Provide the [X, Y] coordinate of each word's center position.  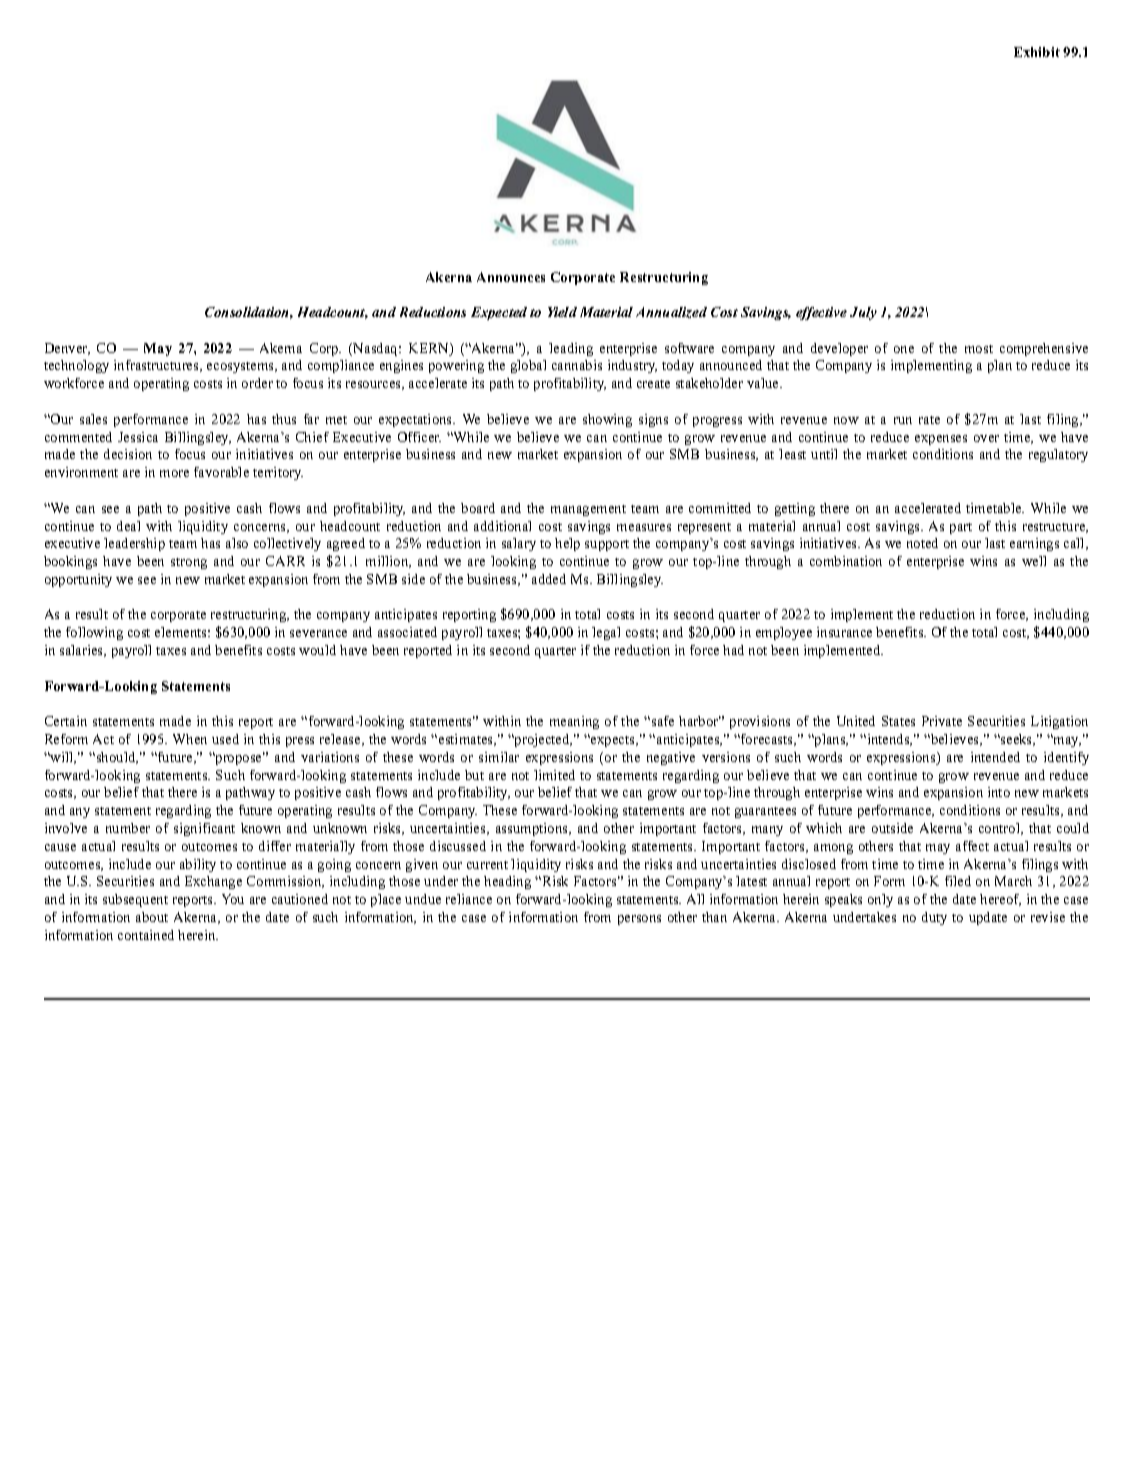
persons [639, 920]
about [152, 917]
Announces [511, 277]
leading [571, 349]
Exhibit [1037, 52]
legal [606, 633]
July [863, 313]
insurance [844, 632]
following [94, 633]
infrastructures [157, 366]
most [979, 349]
